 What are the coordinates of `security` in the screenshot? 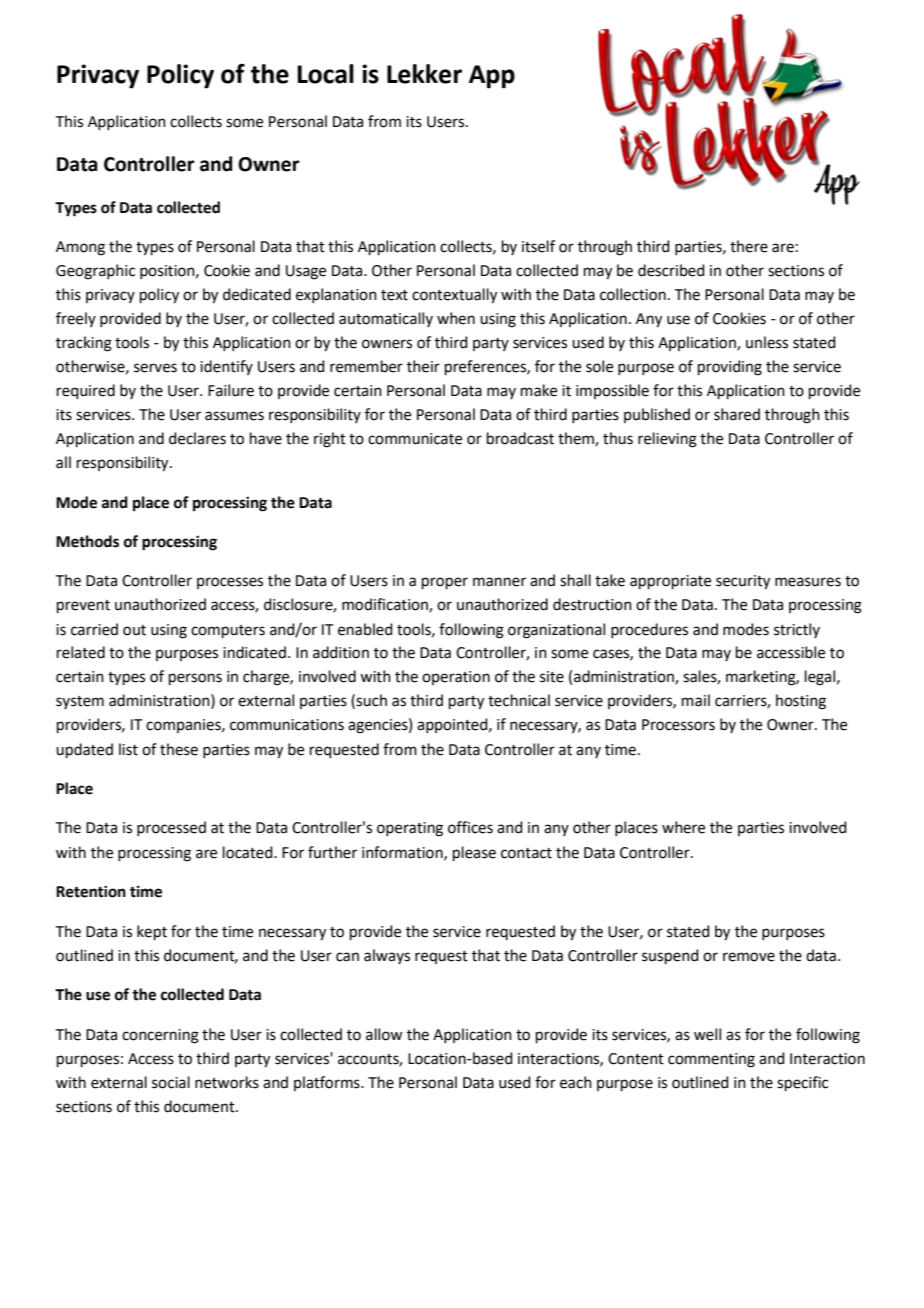 It's located at (743, 582).
